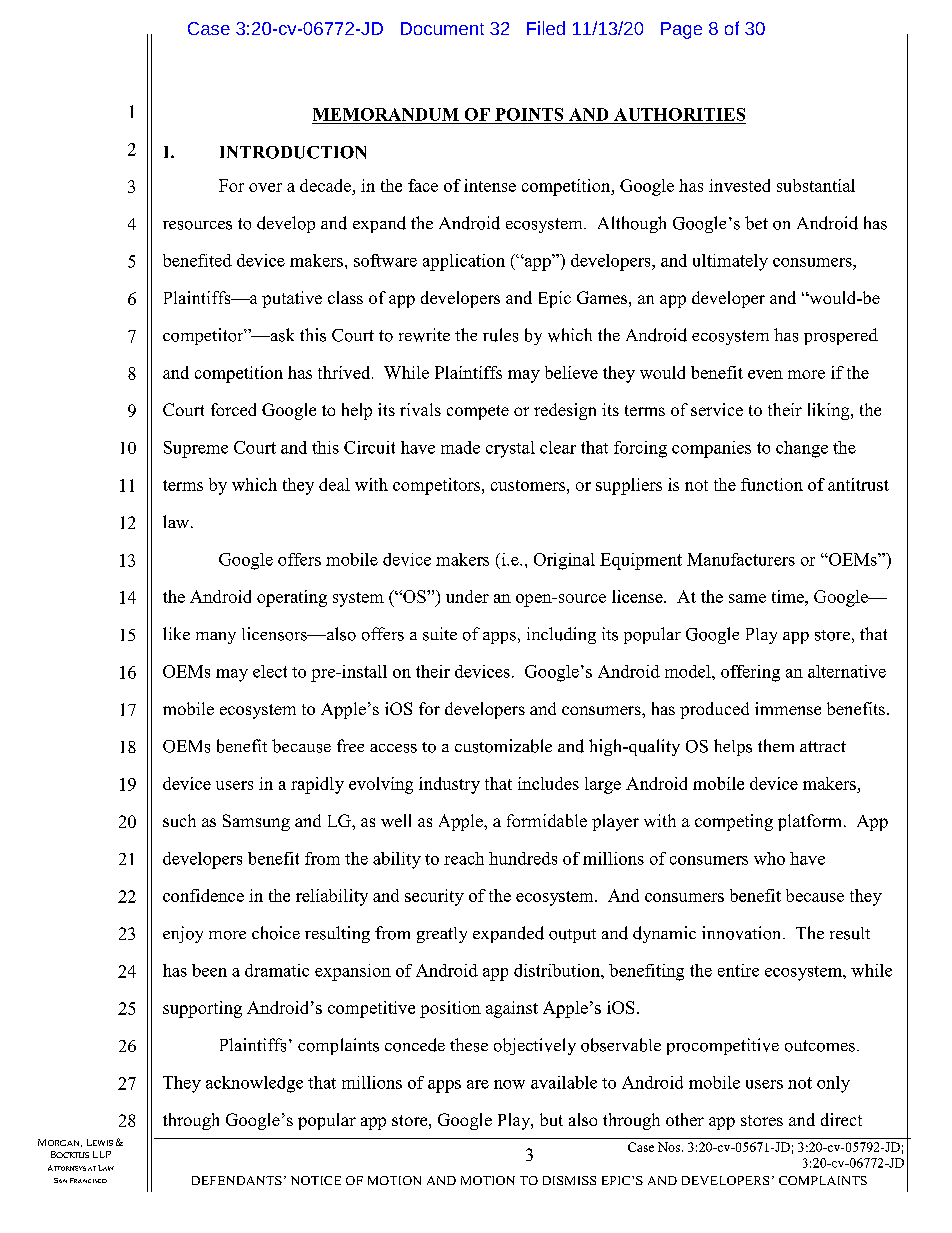  What do you see at coordinates (237, 1180) in the screenshot?
I see `DEFENDANTS` at bounding box center [237, 1180].
